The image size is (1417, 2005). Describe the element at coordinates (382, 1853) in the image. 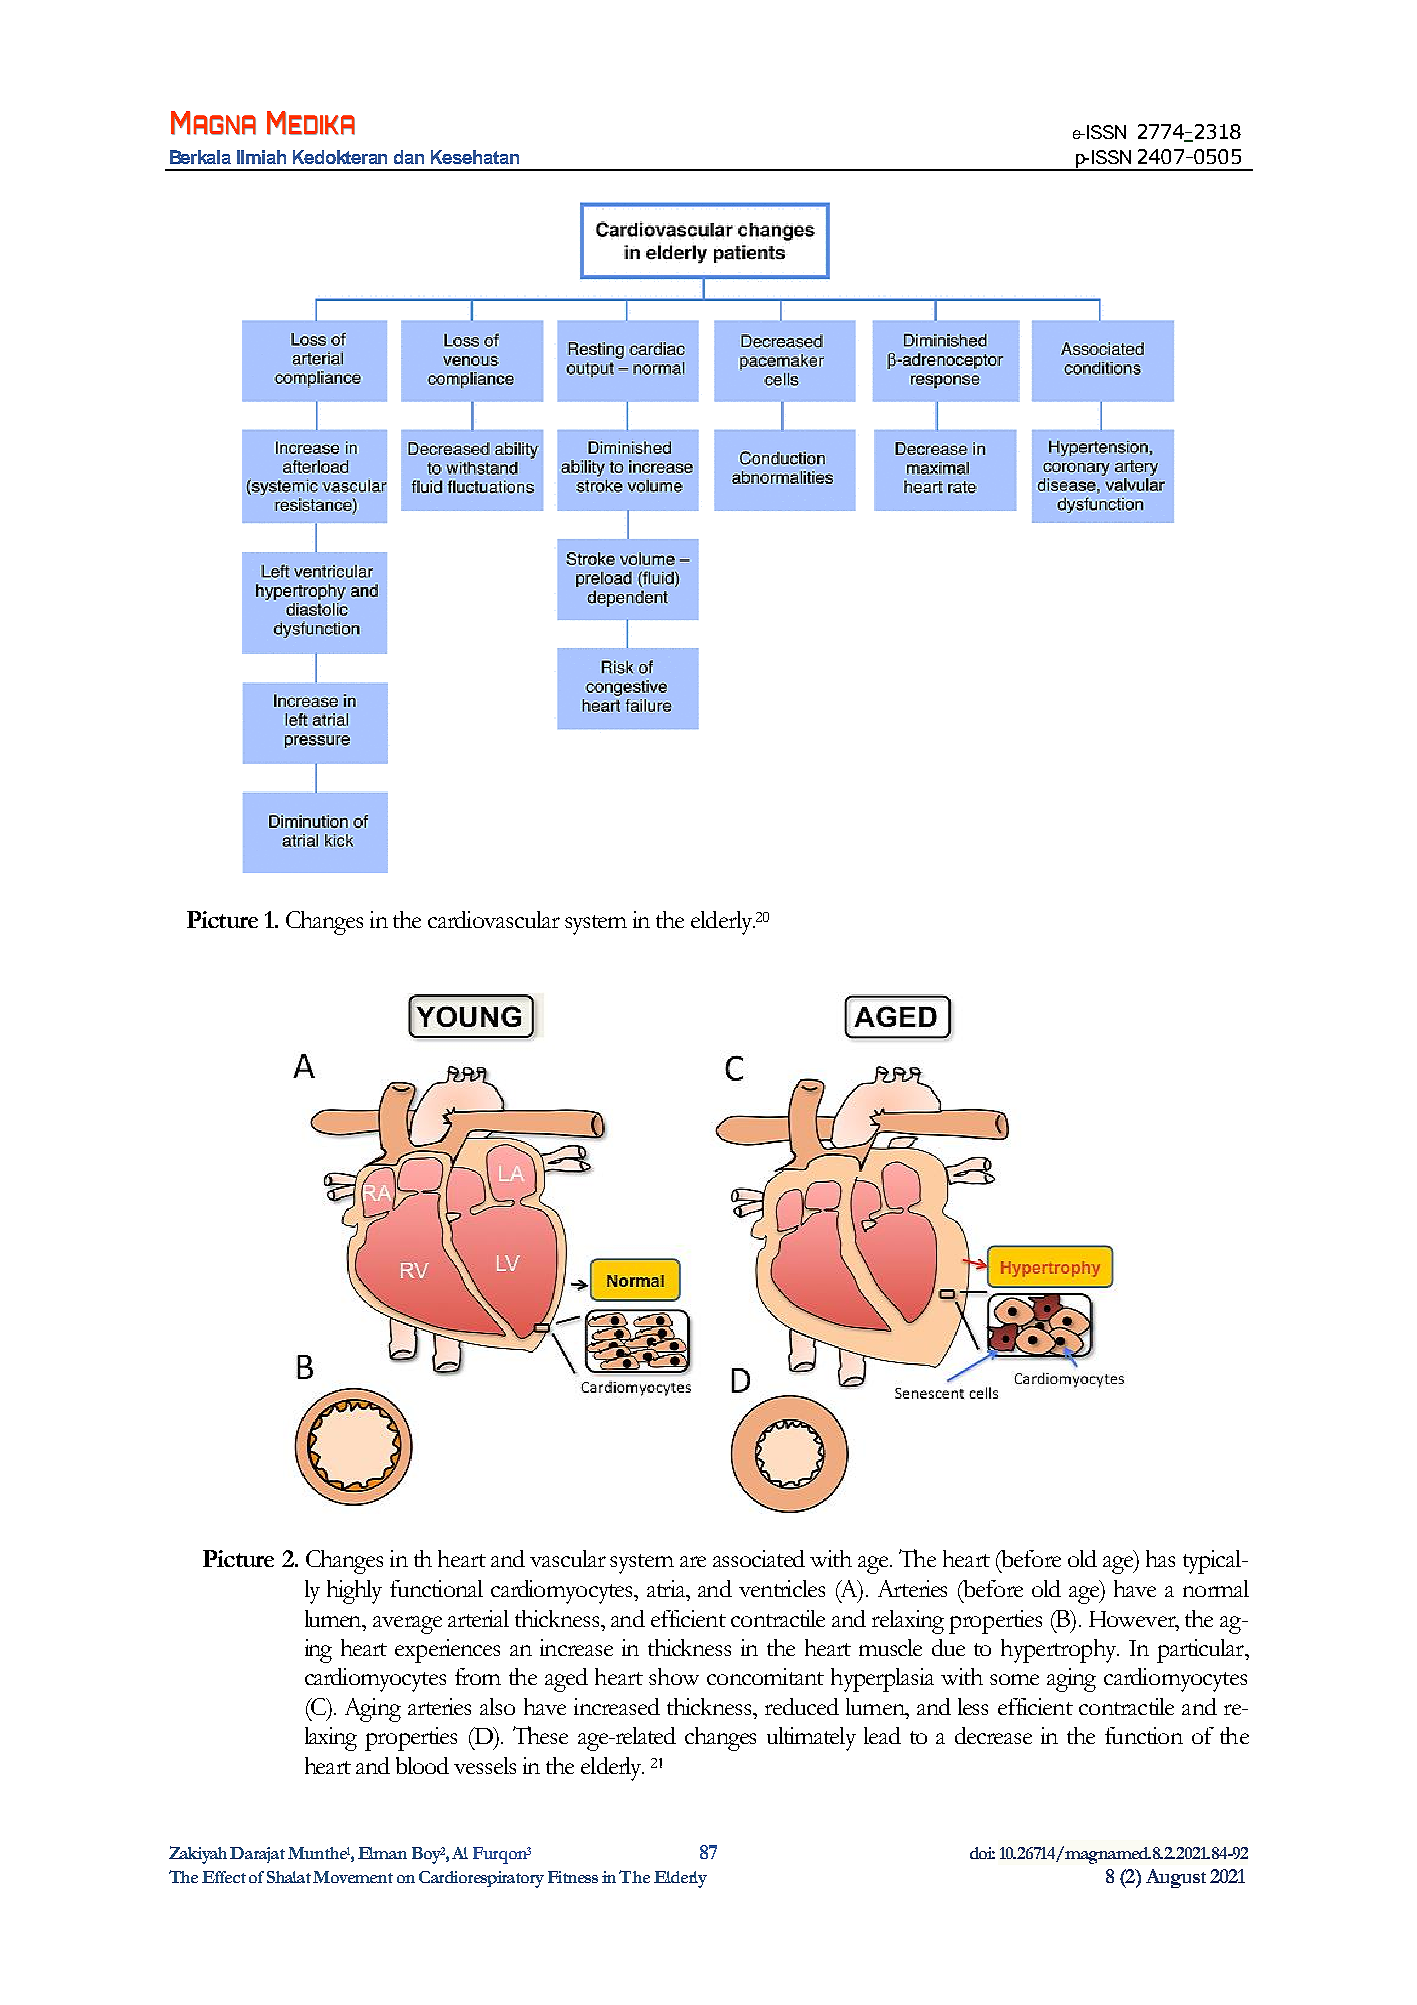

I see `Elman` at that location.
